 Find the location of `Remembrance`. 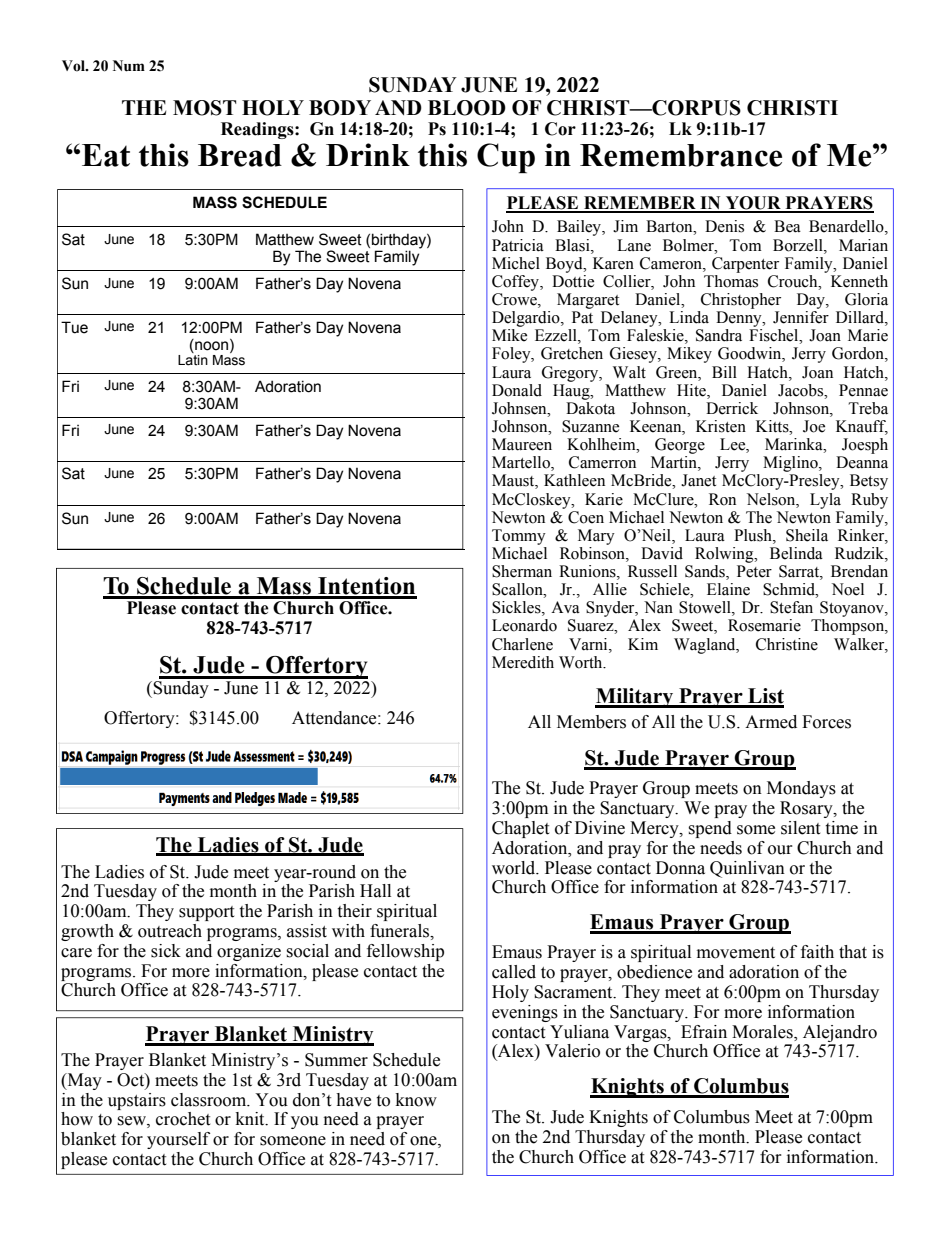

Remembrance is located at coordinates (681, 155).
